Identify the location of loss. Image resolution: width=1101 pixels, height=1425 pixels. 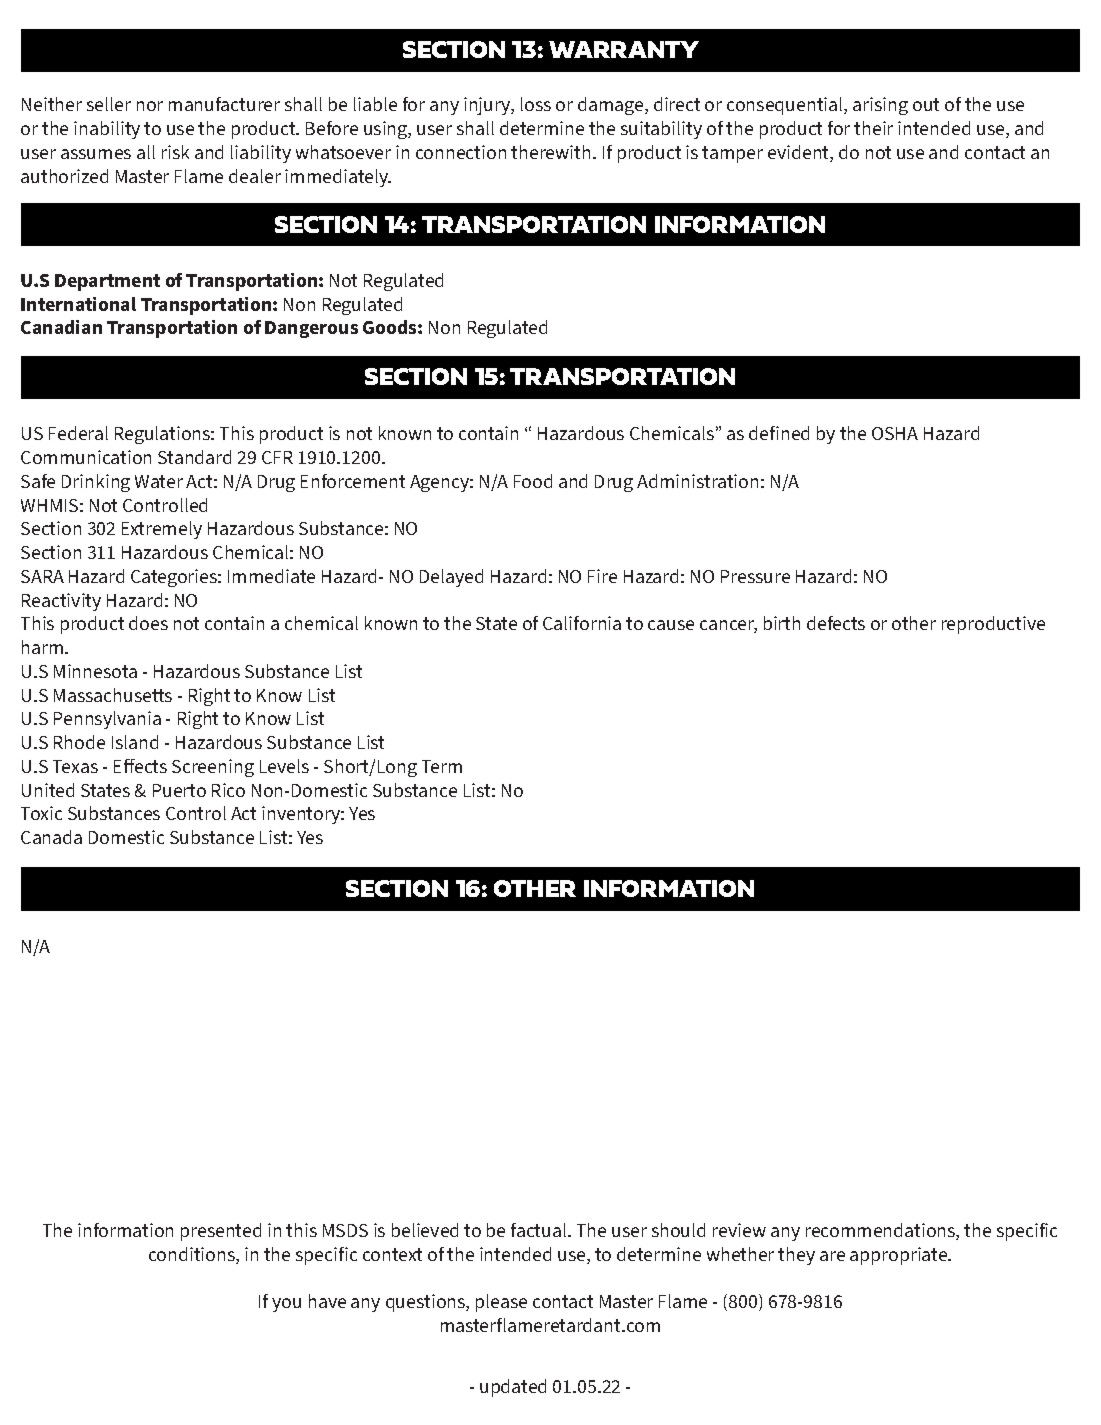
(536, 104).
